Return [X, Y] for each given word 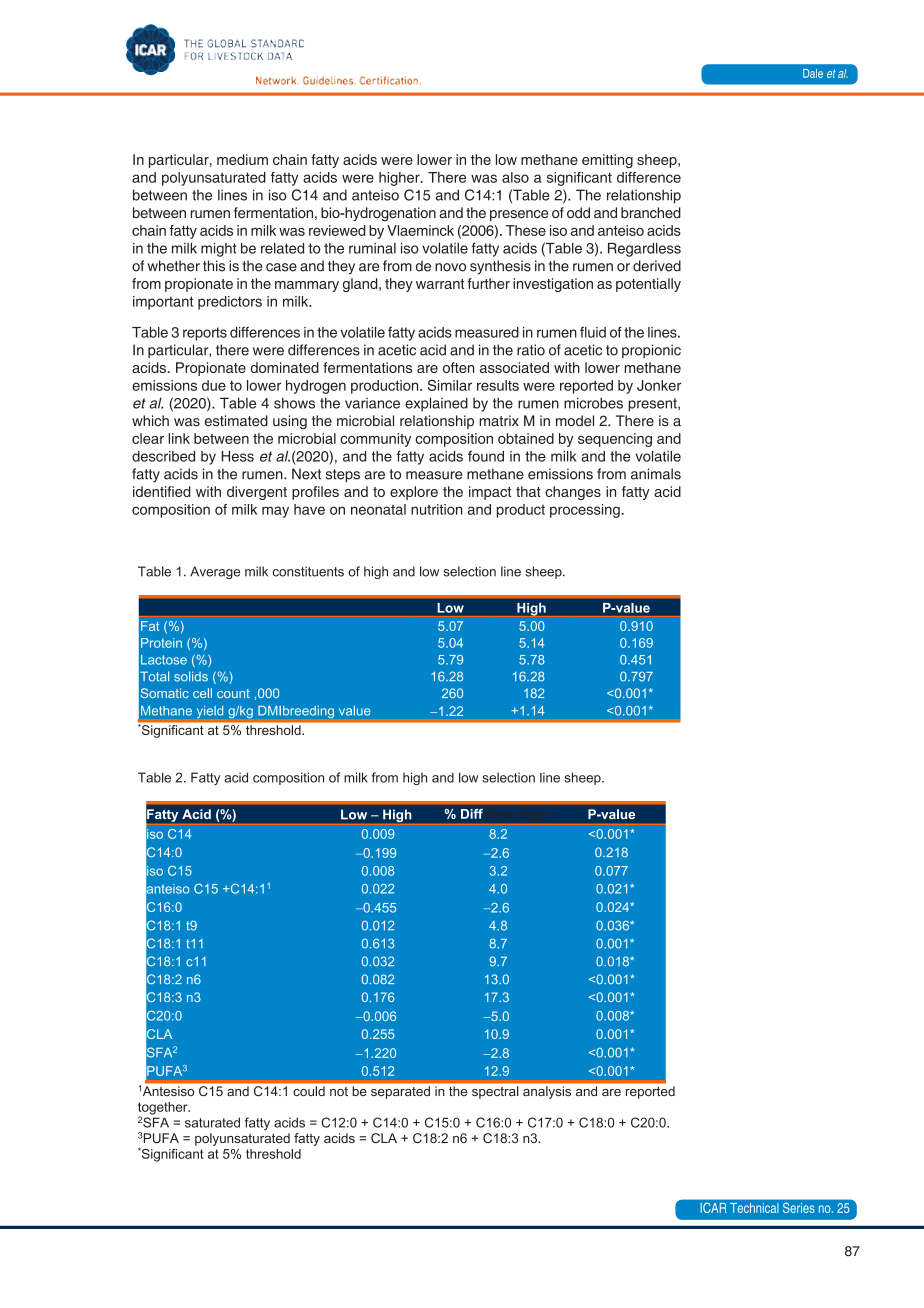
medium [242, 159]
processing [586, 511]
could [309, 1091]
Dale [813, 73]
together [164, 1109]
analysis [547, 1092]
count [233, 693]
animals [656, 474]
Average [215, 572]
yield [210, 712]
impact [490, 493]
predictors [230, 303]
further [488, 283]
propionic [651, 351]
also [515, 177]
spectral [495, 1092]
